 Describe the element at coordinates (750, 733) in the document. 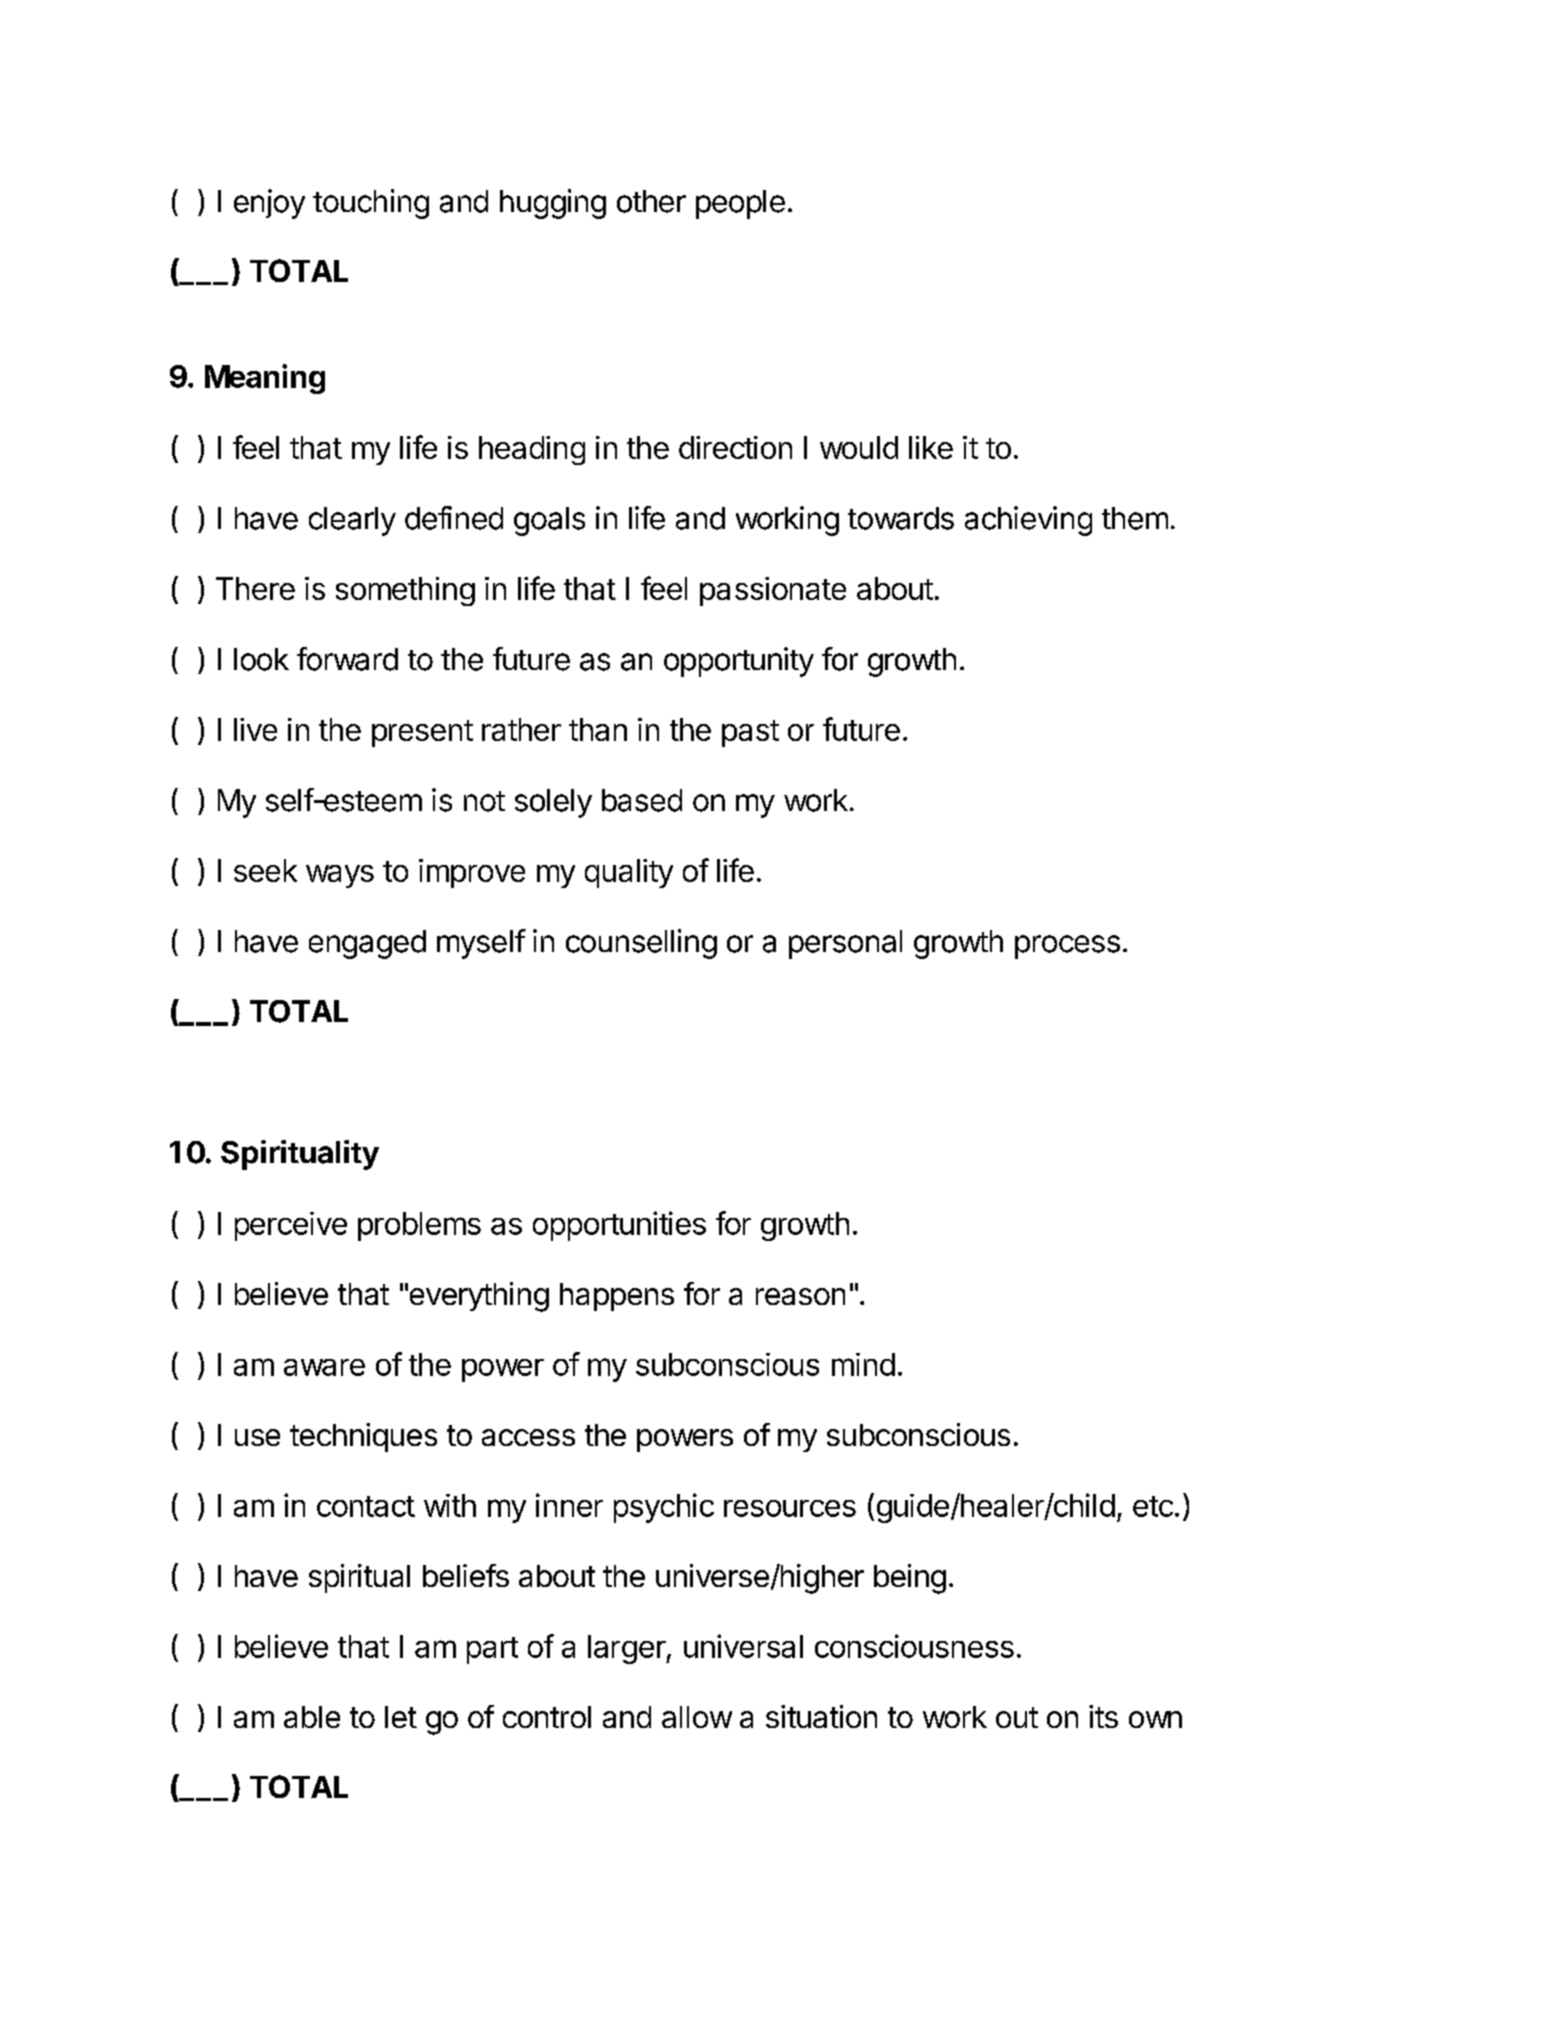

I see `past` at that location.
